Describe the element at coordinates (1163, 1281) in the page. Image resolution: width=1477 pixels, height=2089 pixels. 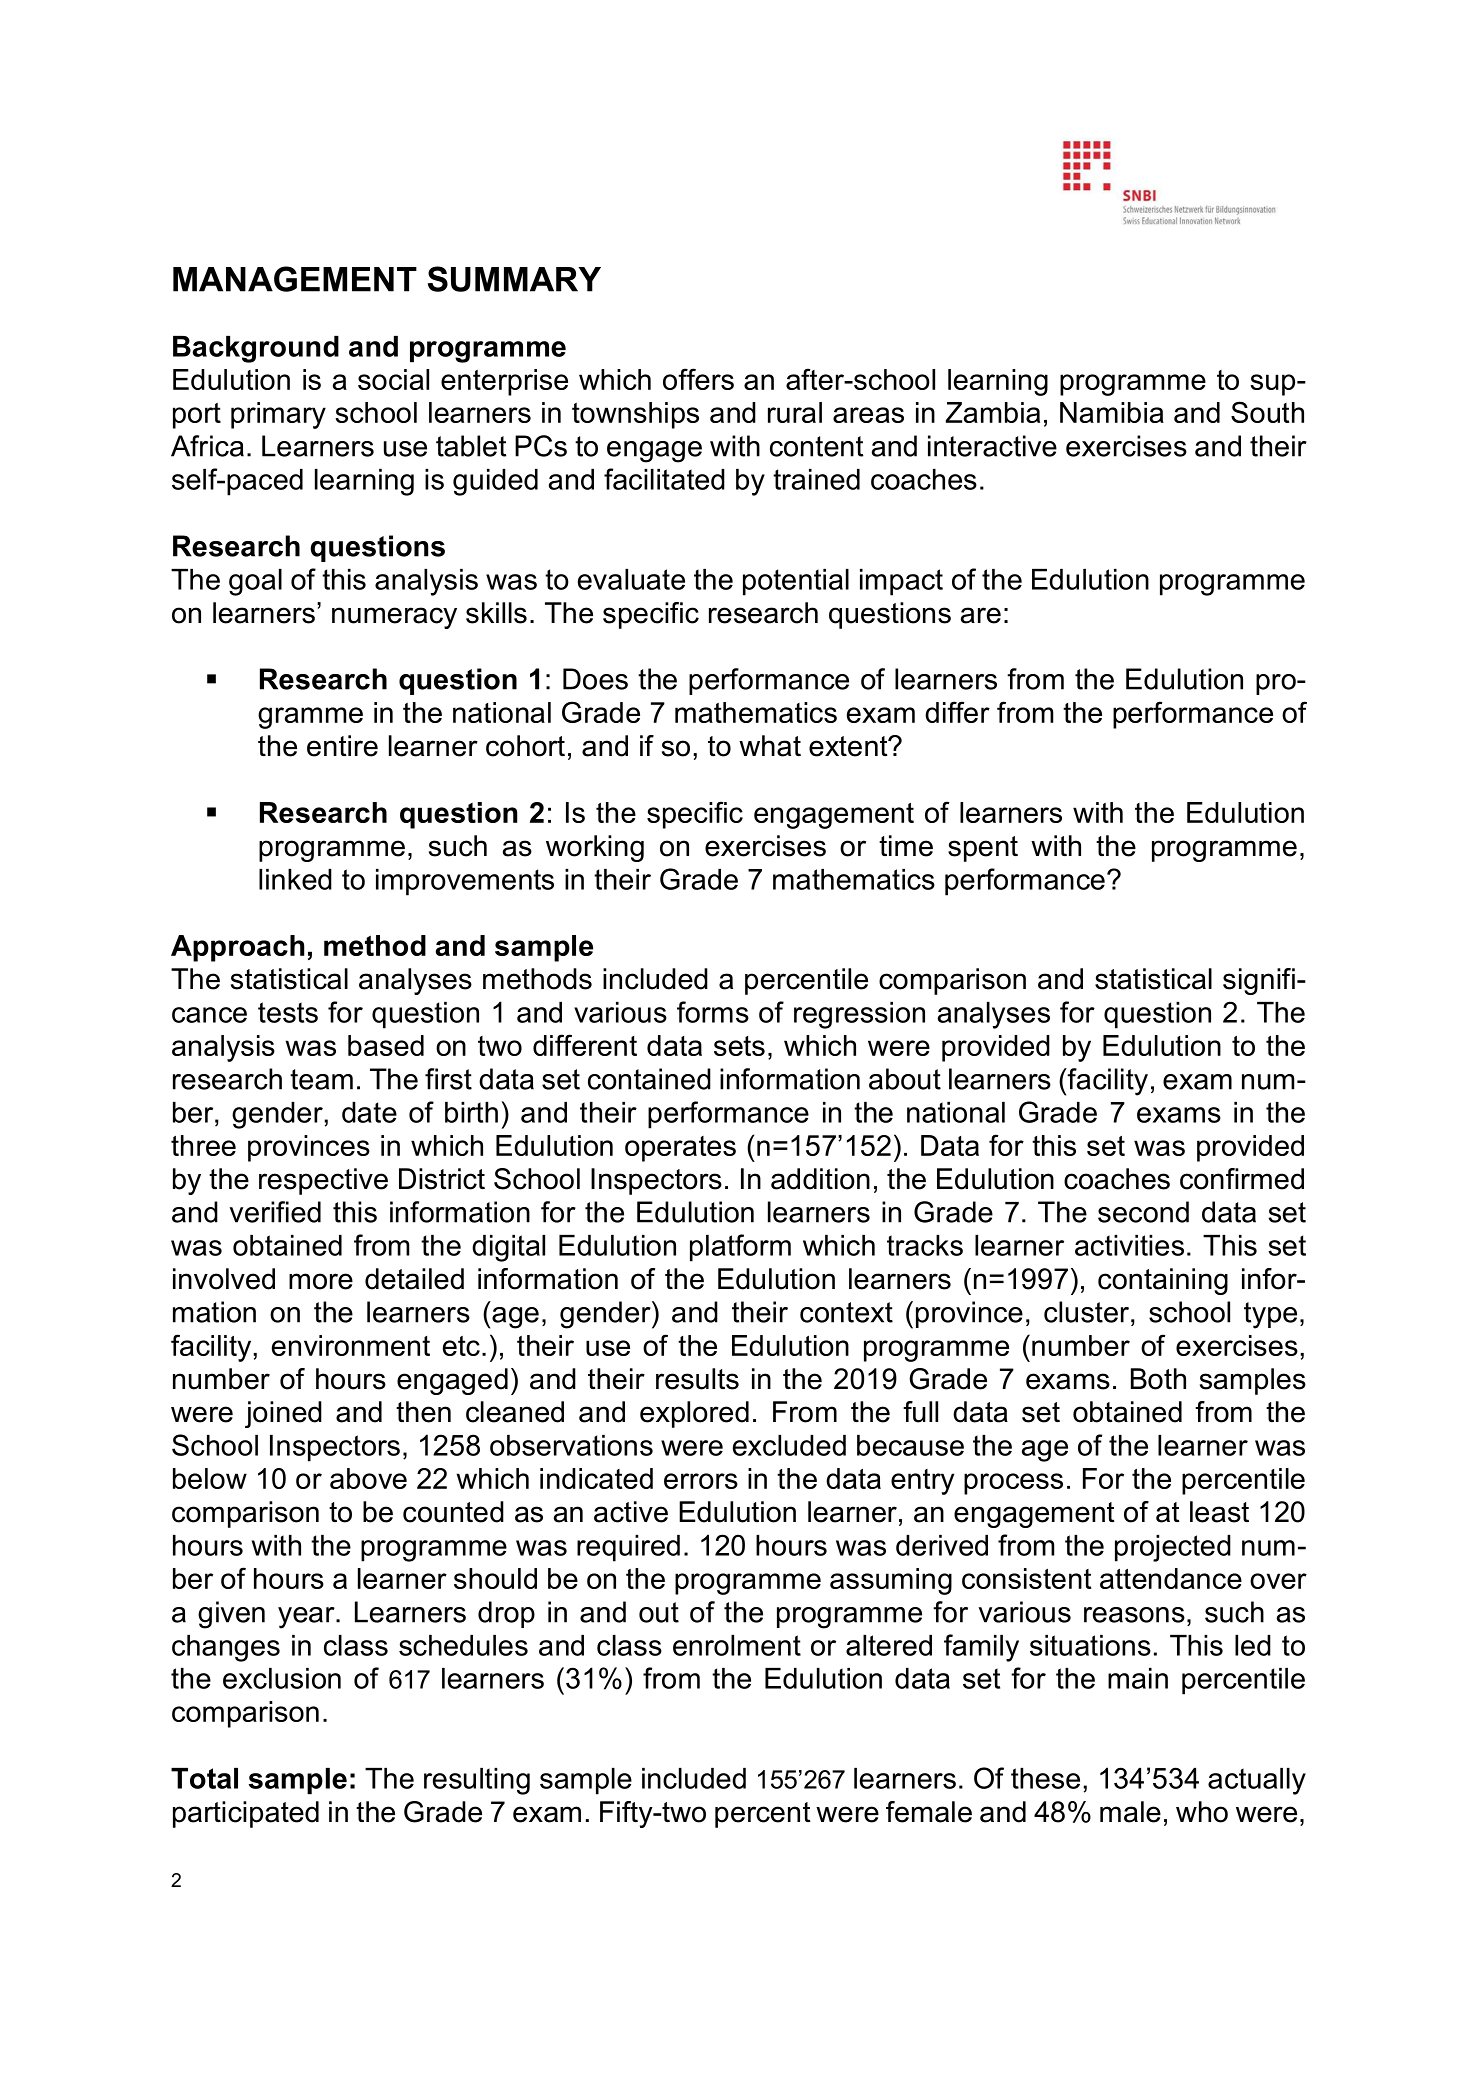
I see `containing` at that location.
